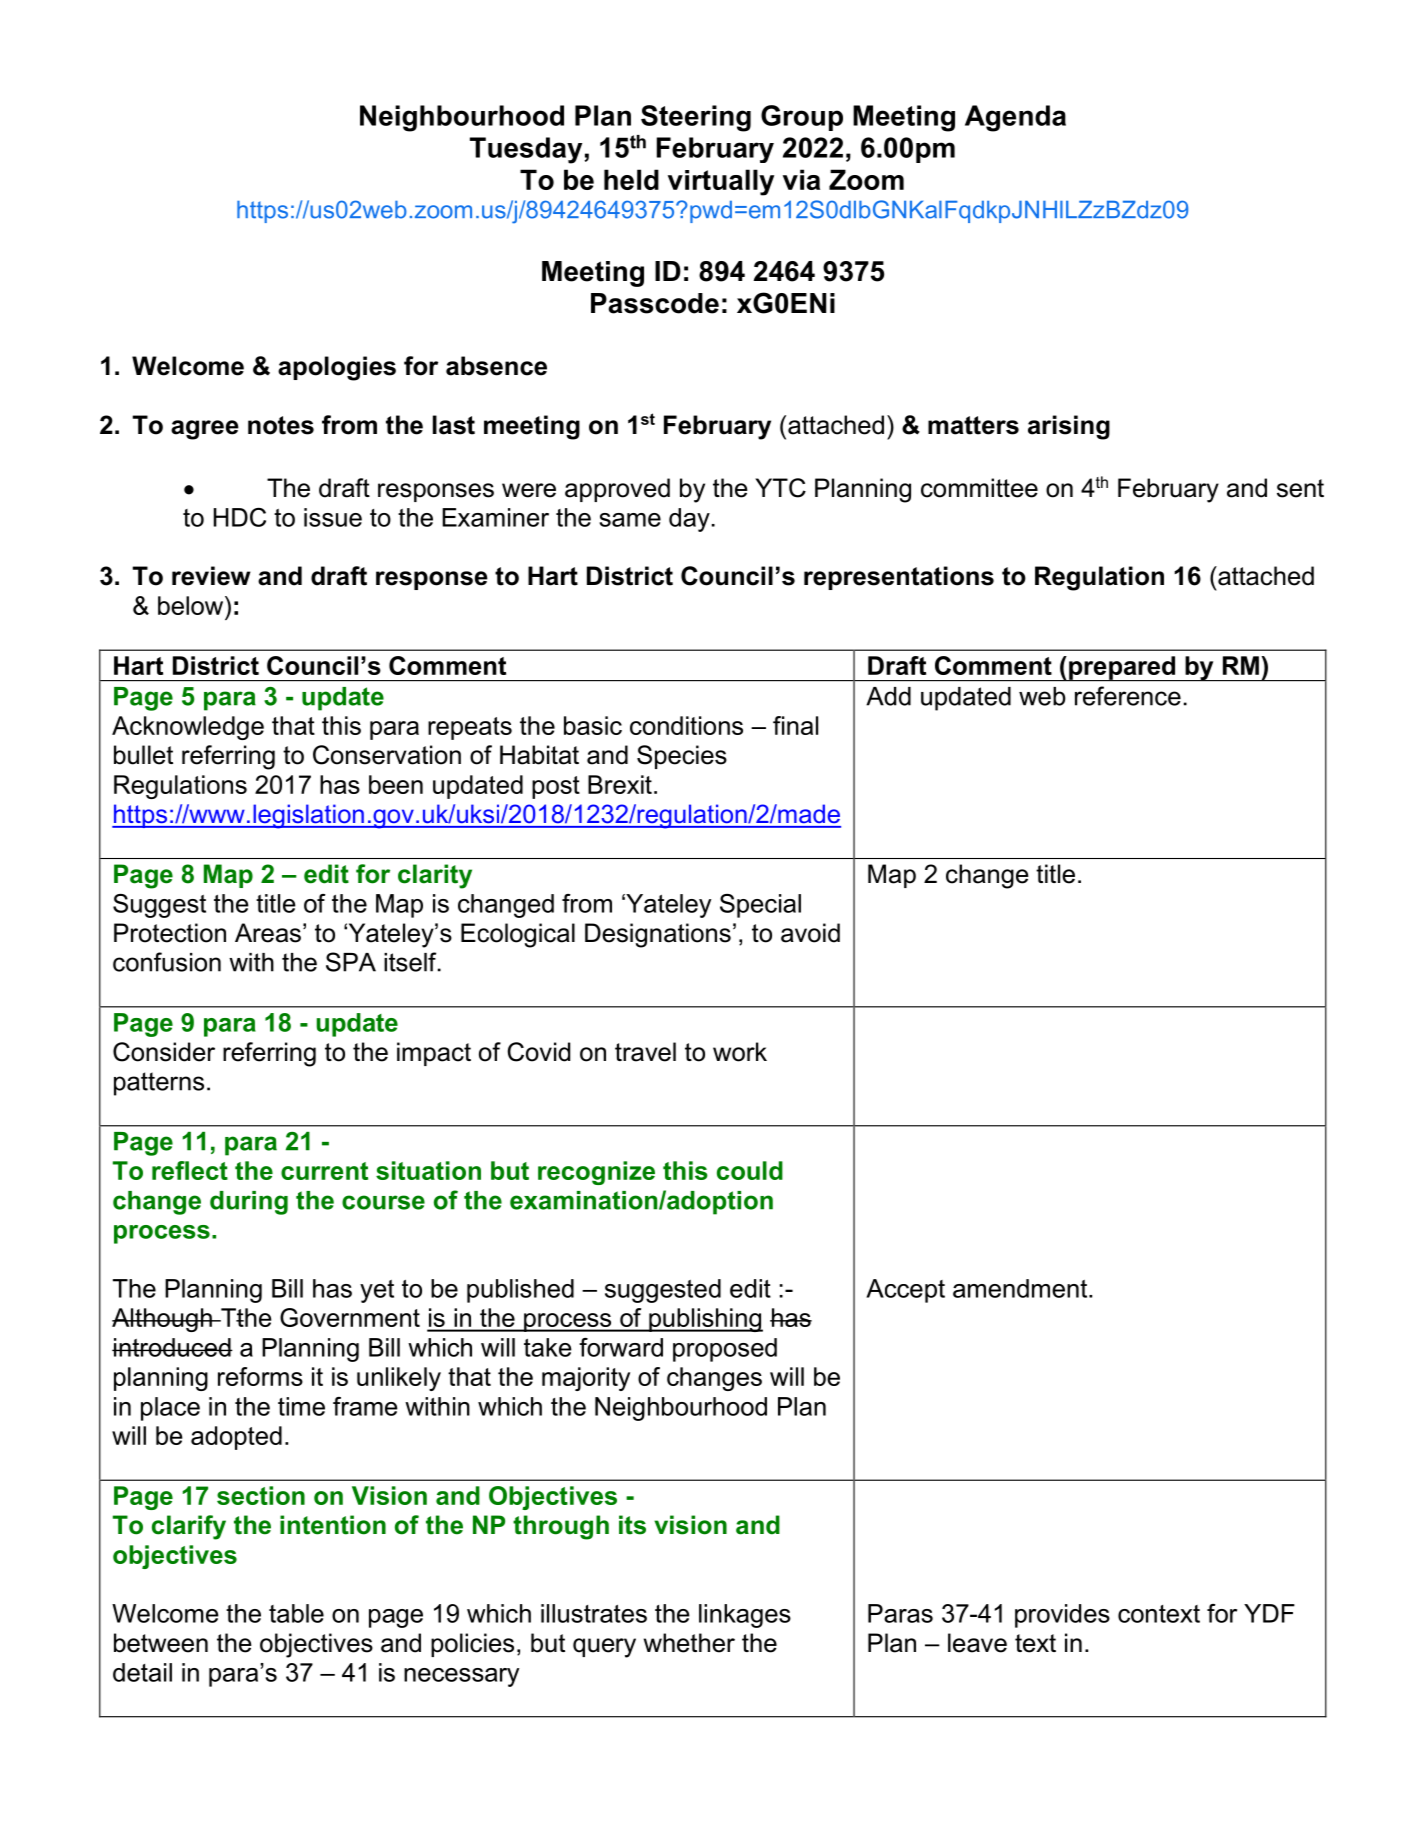  What do you see at coordinates (631, 179) in the screenshot?
I see `held` at bounding box center [631, 179].
